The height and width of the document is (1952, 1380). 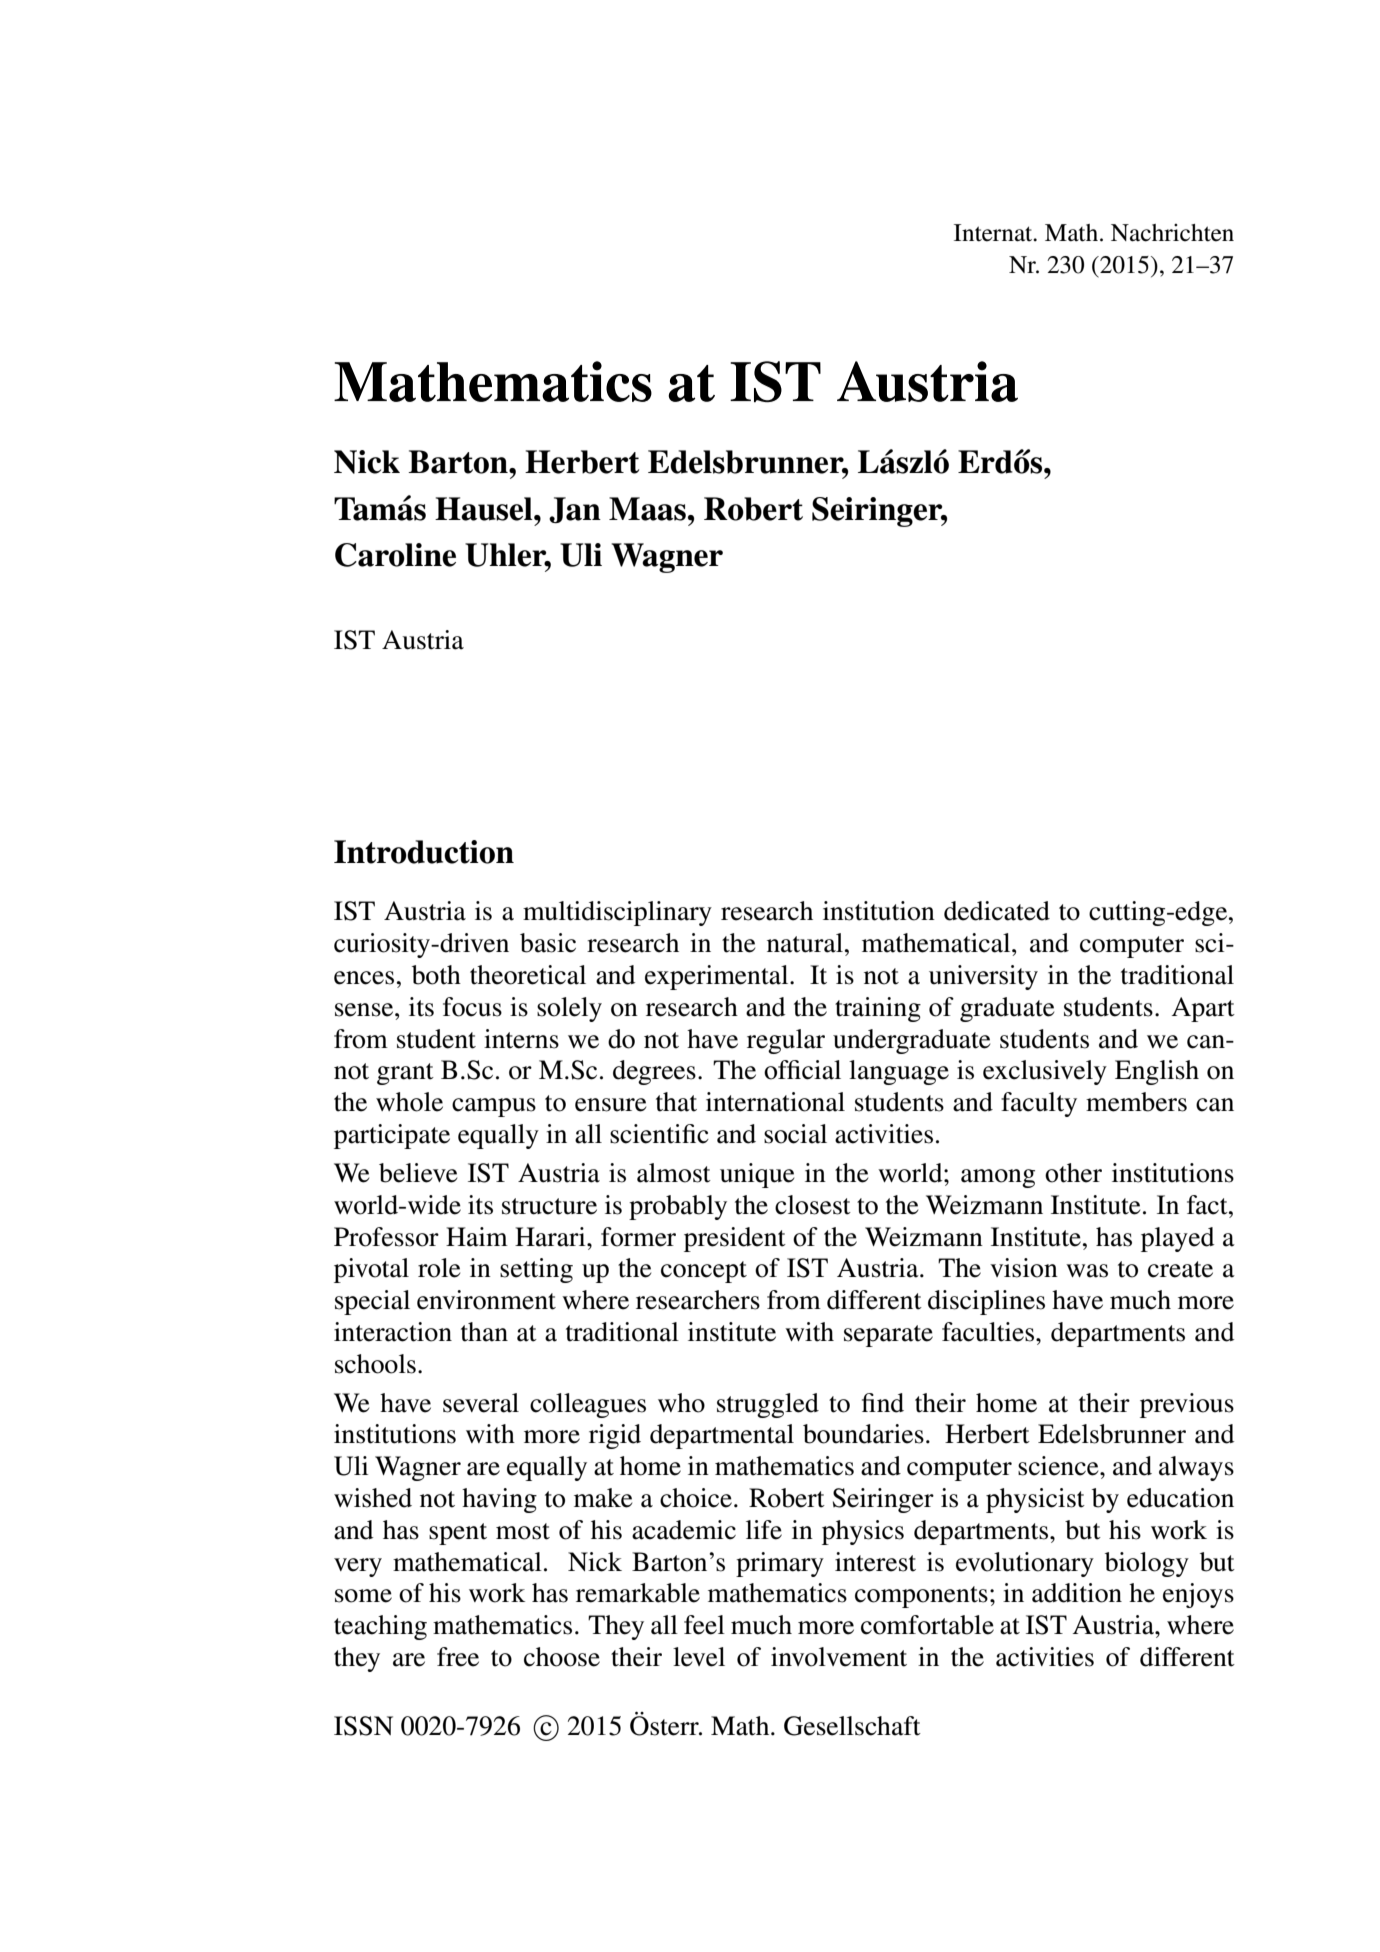 What do you see at coordinates (458, 1657) in the document?
I see `free` at bounding box center [458, 1657].
